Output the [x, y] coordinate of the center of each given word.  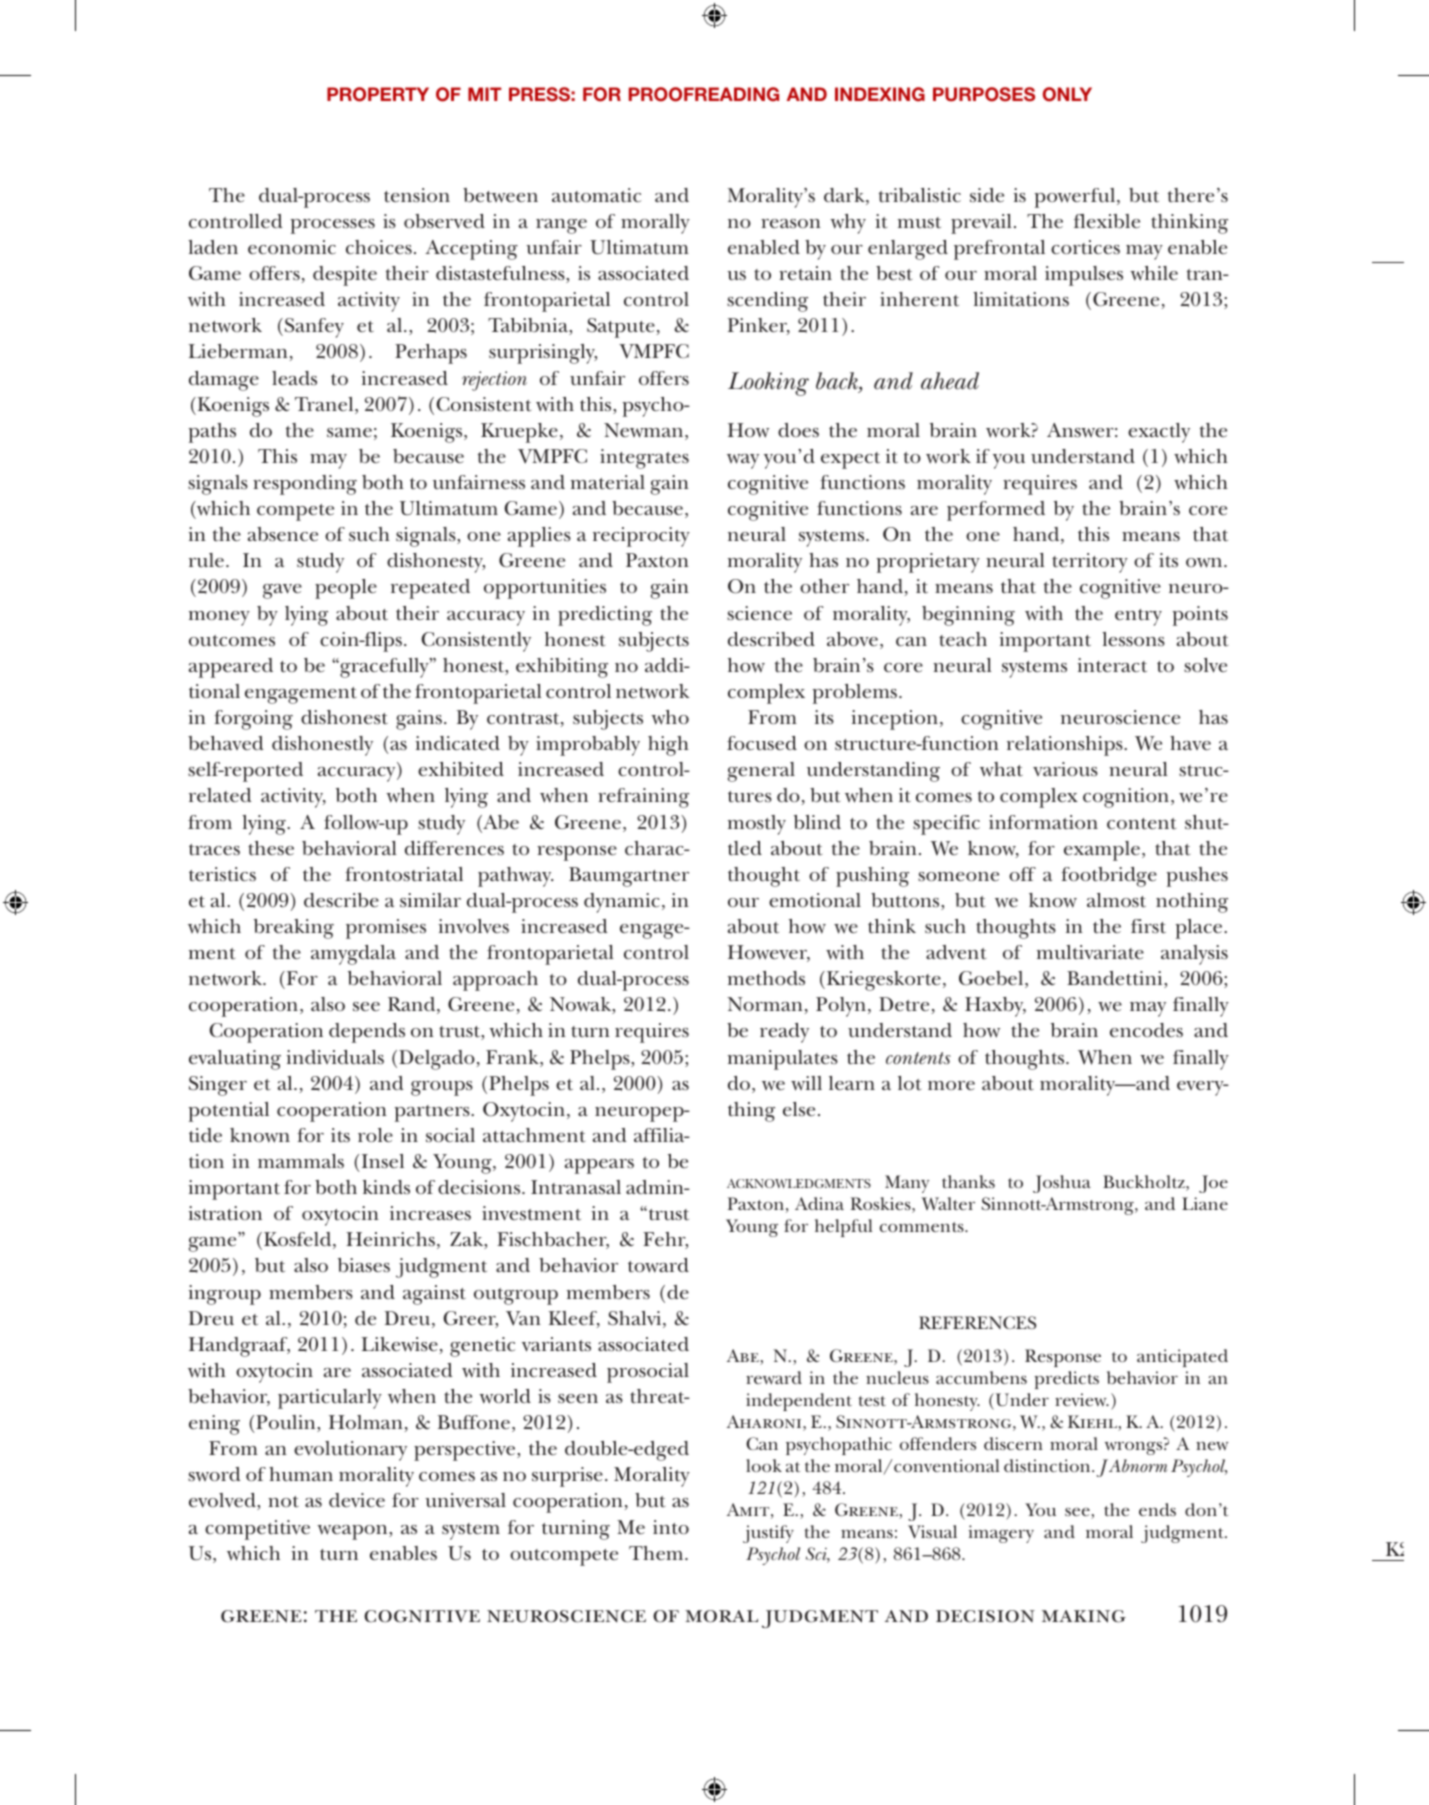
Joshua [1062, 1184]
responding [305, 485]
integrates [644, 459]
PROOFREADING [704, 94]
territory [1090, 563]
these [271, 848]
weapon [353, 1532]
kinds [386, 1187]
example [1102, 851]
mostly [757, 825]
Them [657, 1553]
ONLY [1067, 94]
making [1084, 1616]
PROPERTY [378, 94]
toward [658, 1265]
